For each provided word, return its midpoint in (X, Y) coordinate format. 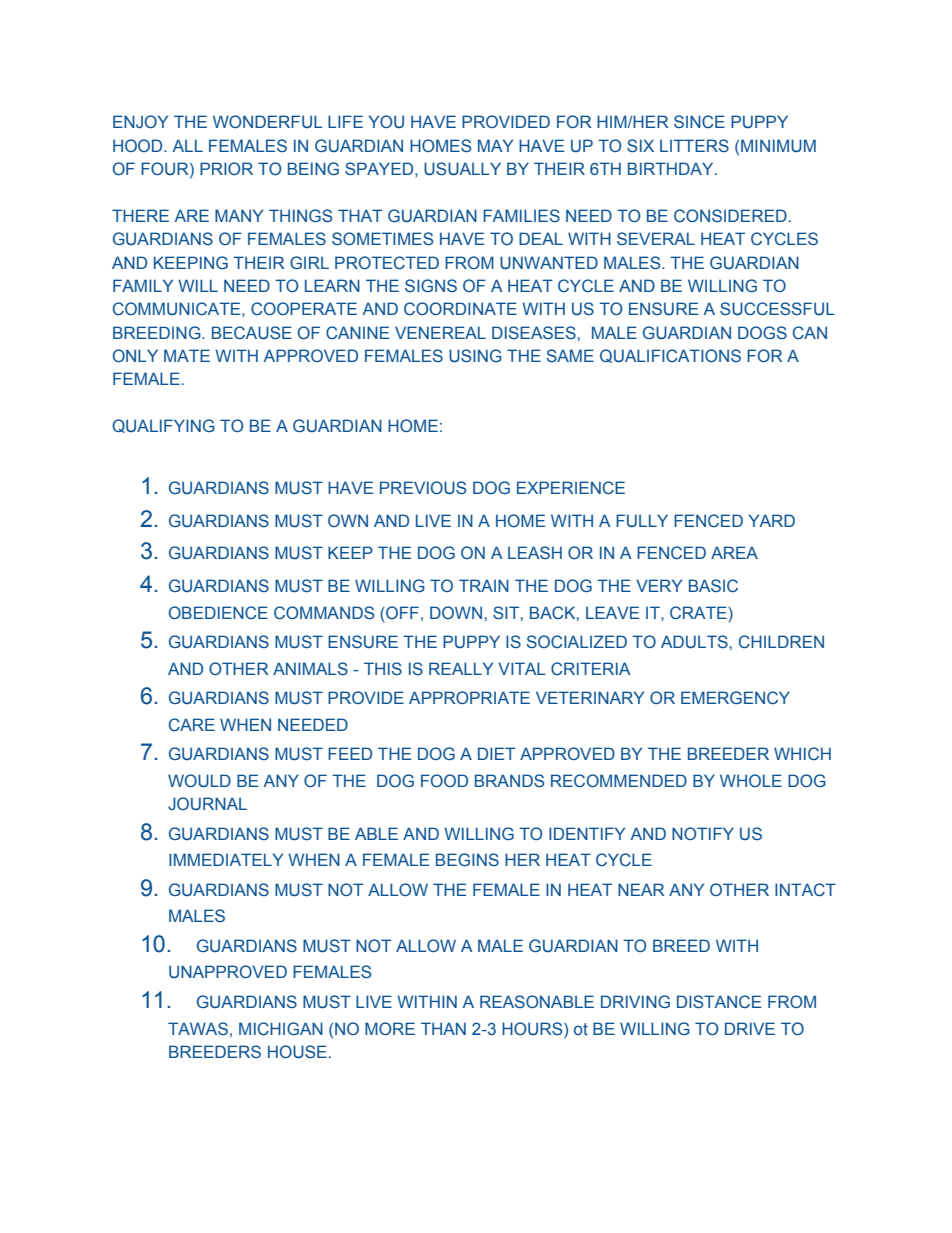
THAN (443, 1028)
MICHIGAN (281, 1029)
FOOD (444, 780)
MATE (187, 355)
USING (475, 356)
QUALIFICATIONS (670, 356)
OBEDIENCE (218, 612)
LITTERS (694, 145)
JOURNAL (207, 803)
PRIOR (226, 168)
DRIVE (750, 1028)
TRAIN (484, 585)
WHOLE (751, 780)
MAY (495, 145)
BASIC (713, 585)
